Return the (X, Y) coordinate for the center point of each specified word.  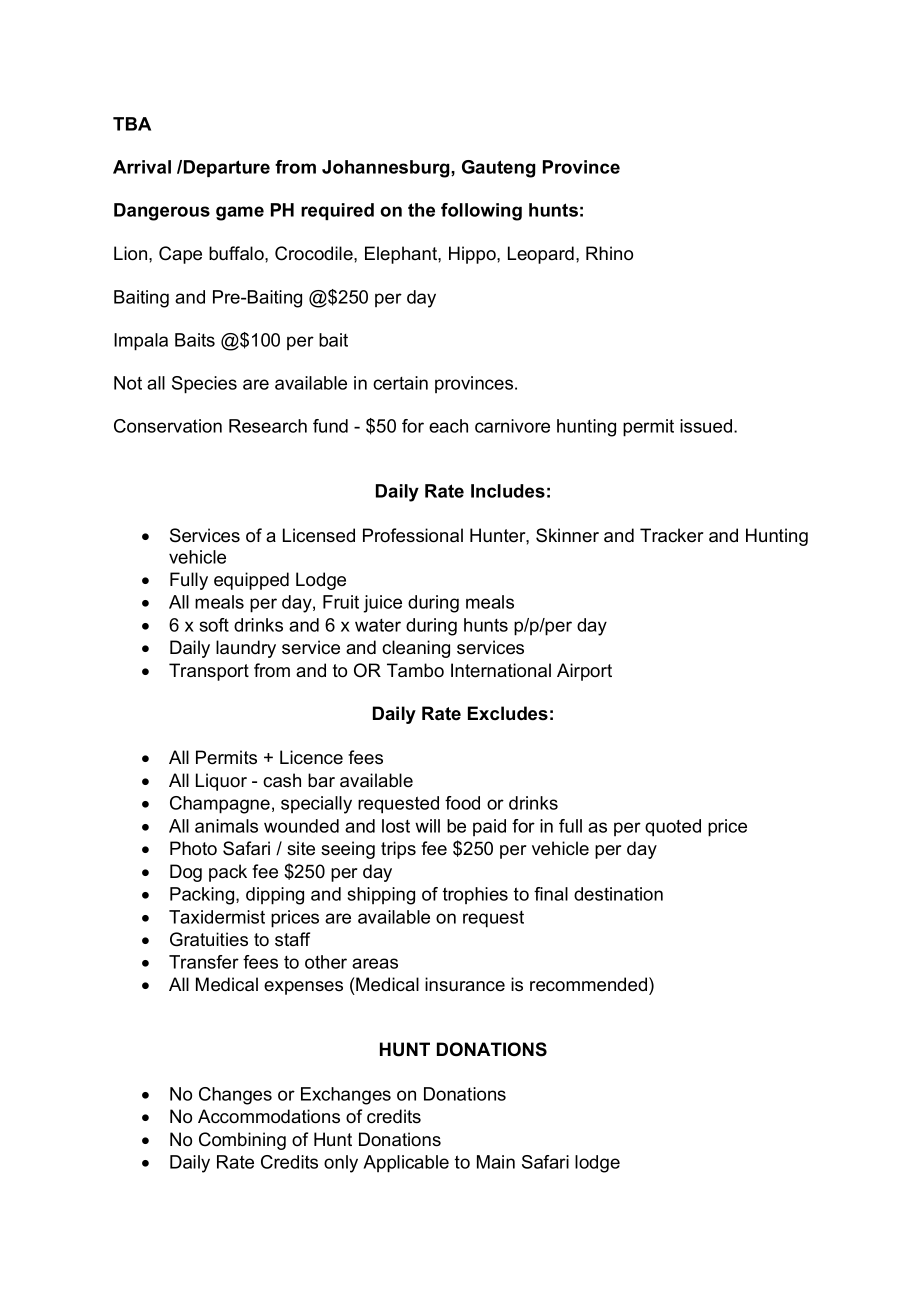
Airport (584, 672)
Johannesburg (387, 169)
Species (204, 385)
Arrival (142, 167)
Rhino (609, 253)
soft (214, 625)
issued (707, 426)
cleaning (416, 649)
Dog (186, 873)
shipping (381, 896)
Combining (242, 1141)
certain (400, 383)
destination (618, 894)
